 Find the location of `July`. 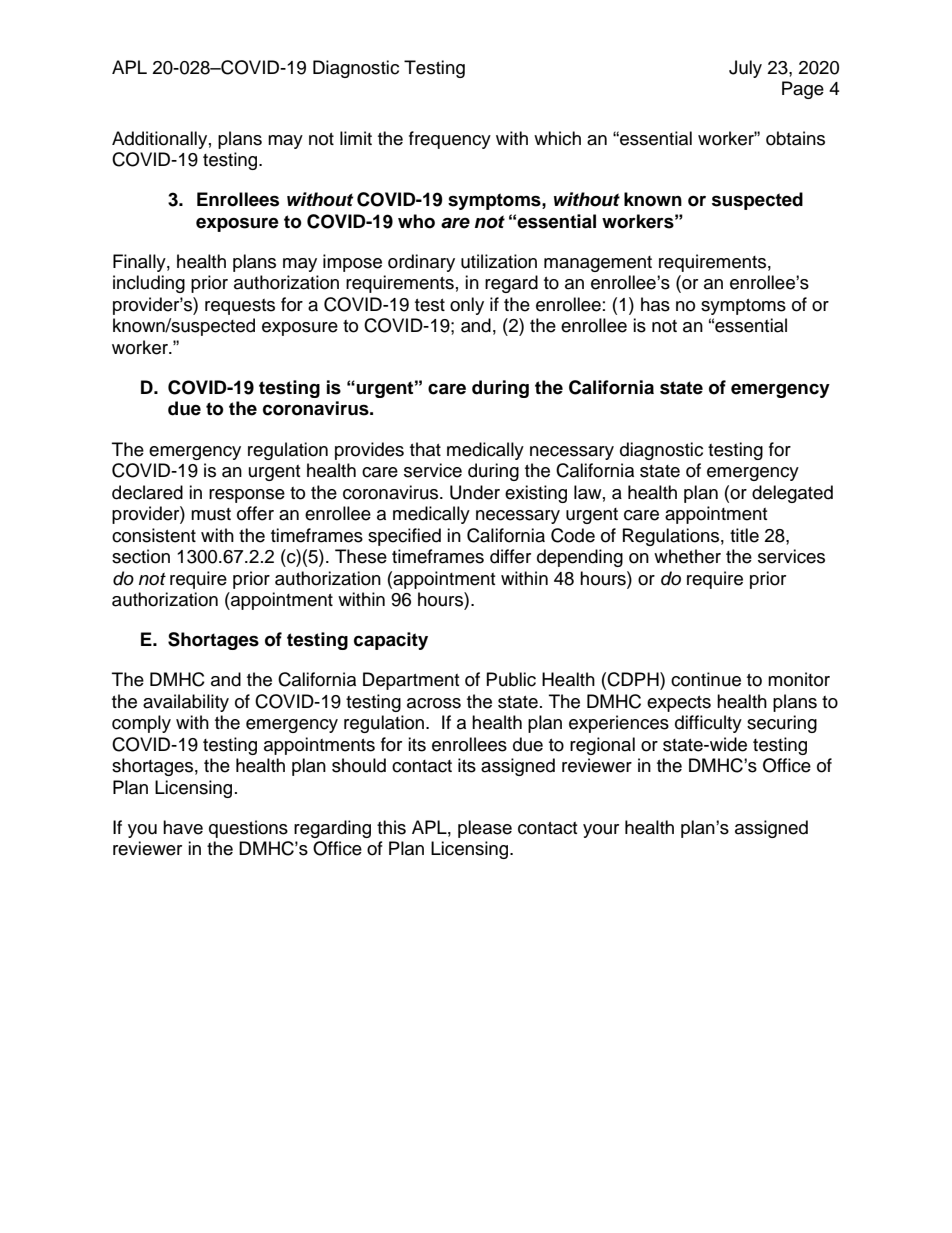

July is located at coordinates (745, 69).
